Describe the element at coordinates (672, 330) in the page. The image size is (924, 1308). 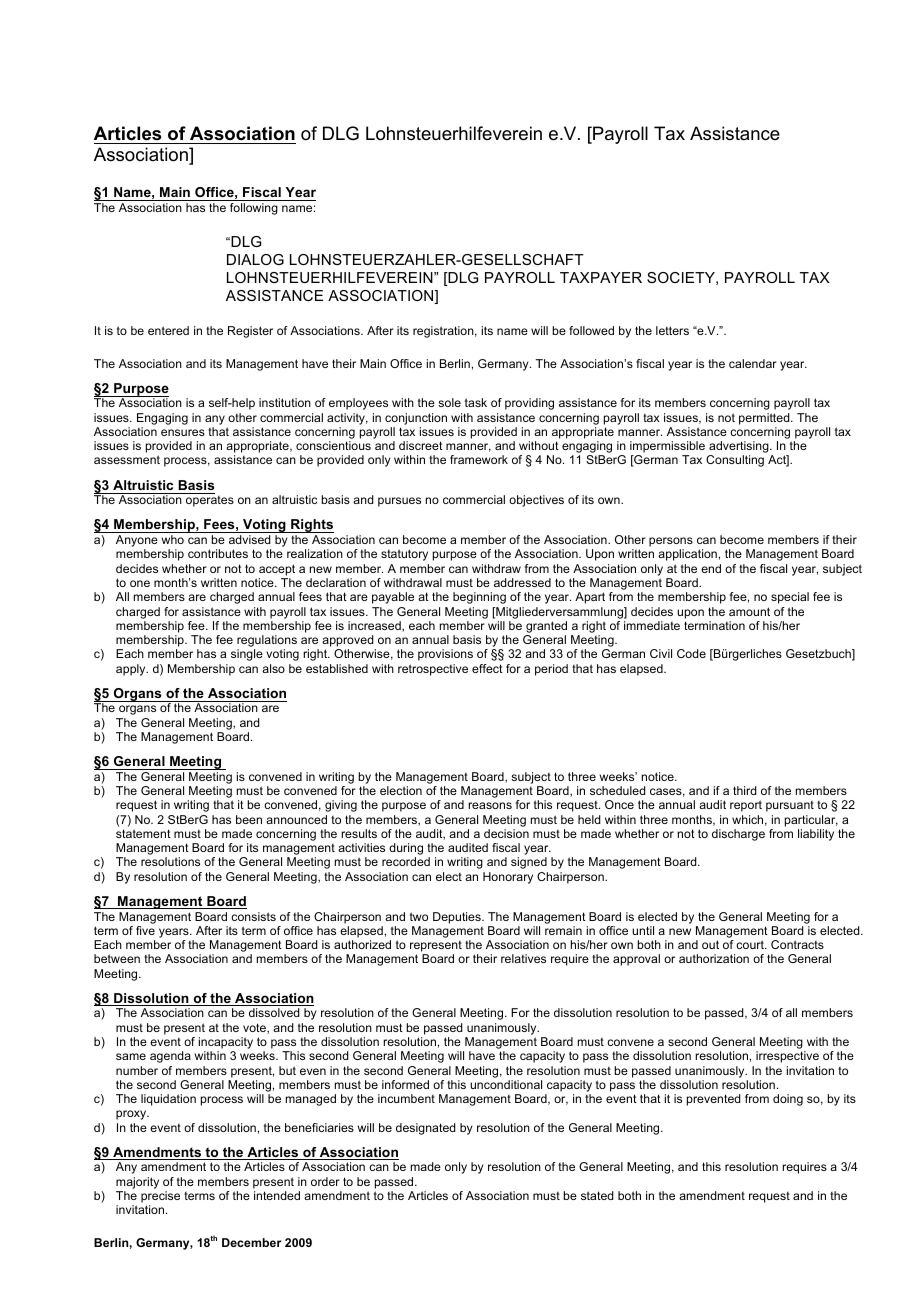
I see `letters` at that location.
